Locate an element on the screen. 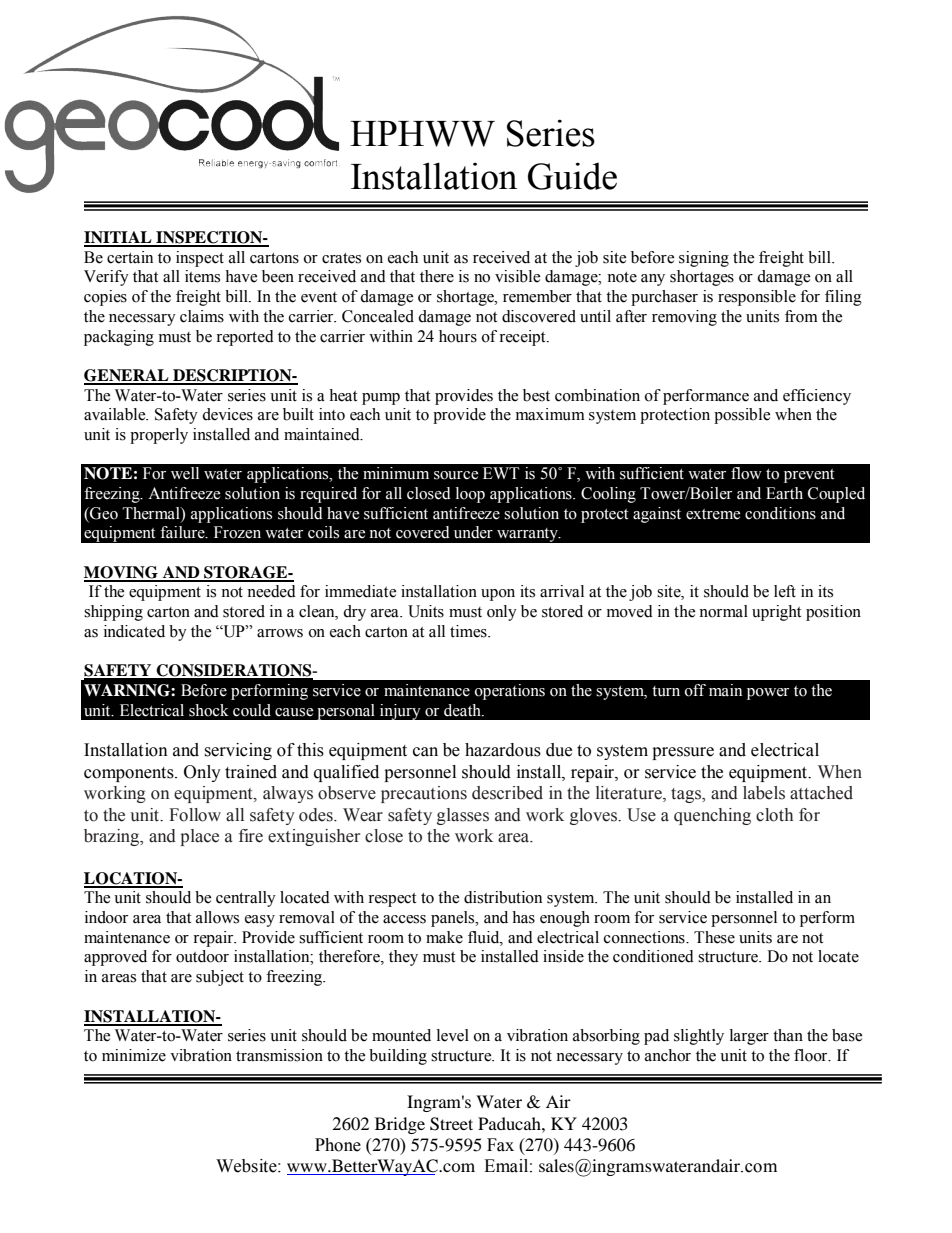 The height and width of the screenshot is (1233, 952). indicated is located at coordinates (134, 631).
